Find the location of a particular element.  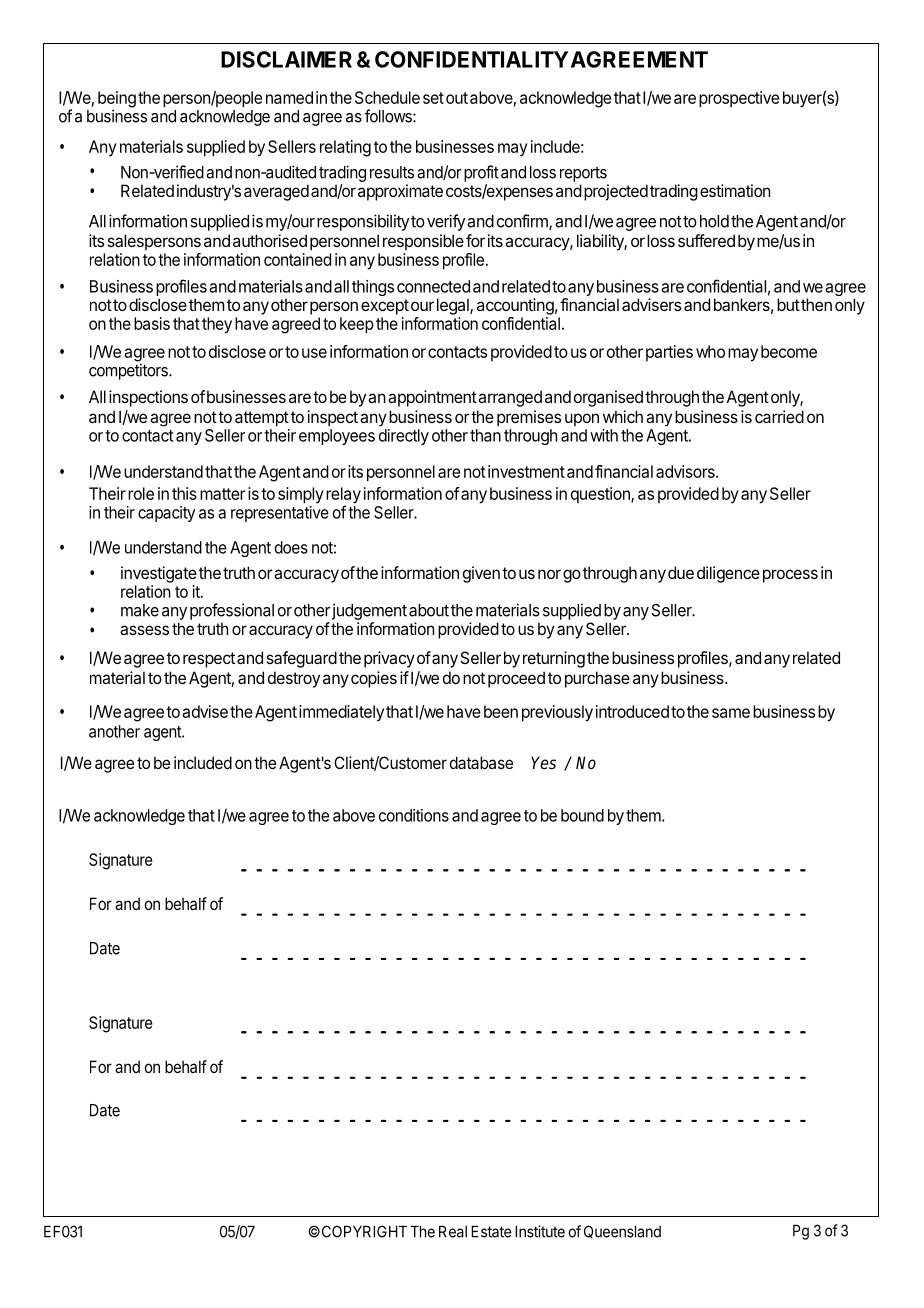

about is located at coordinates (429, 610).
